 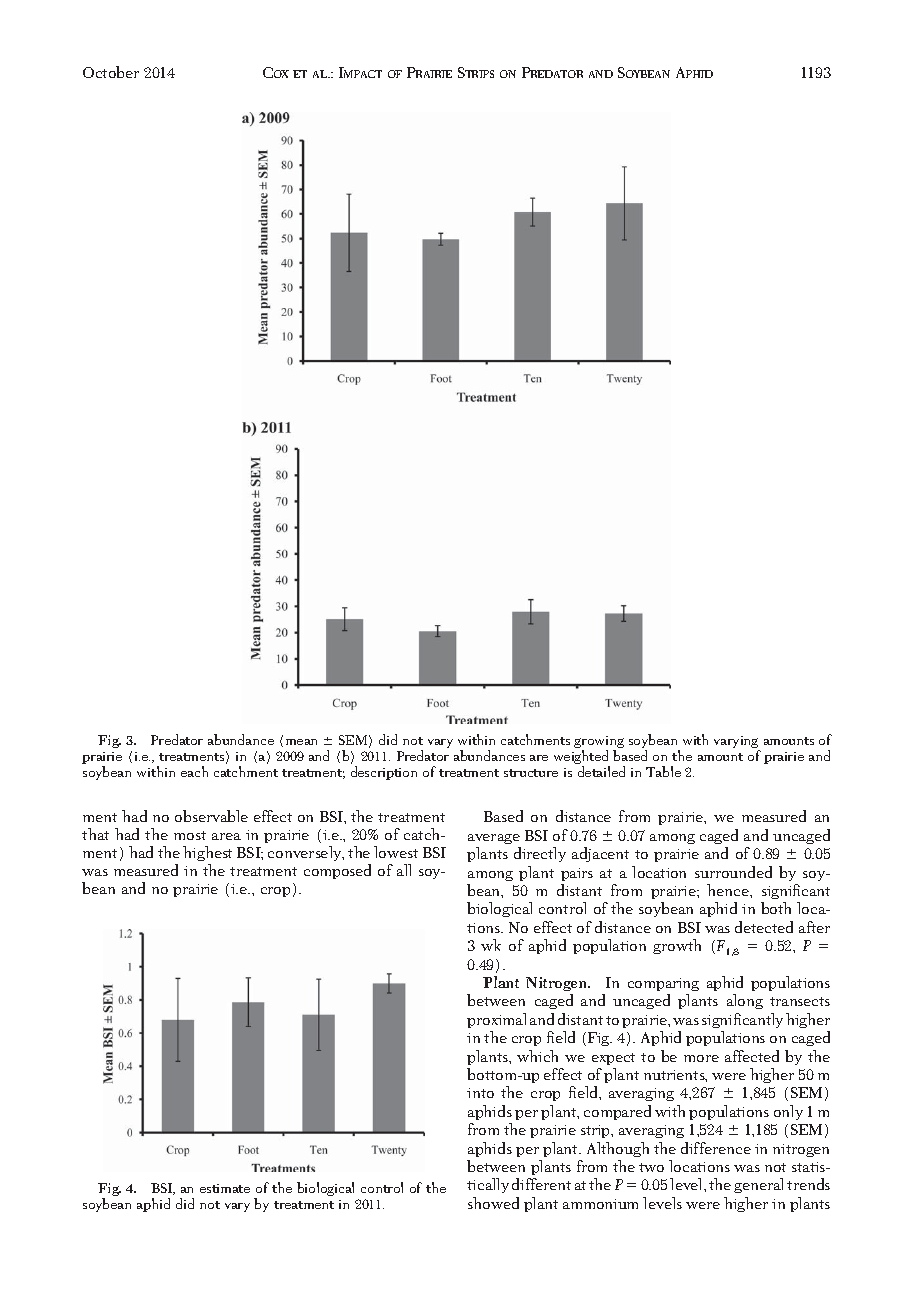 I want to click on mean, so click(x=301, y=742).
